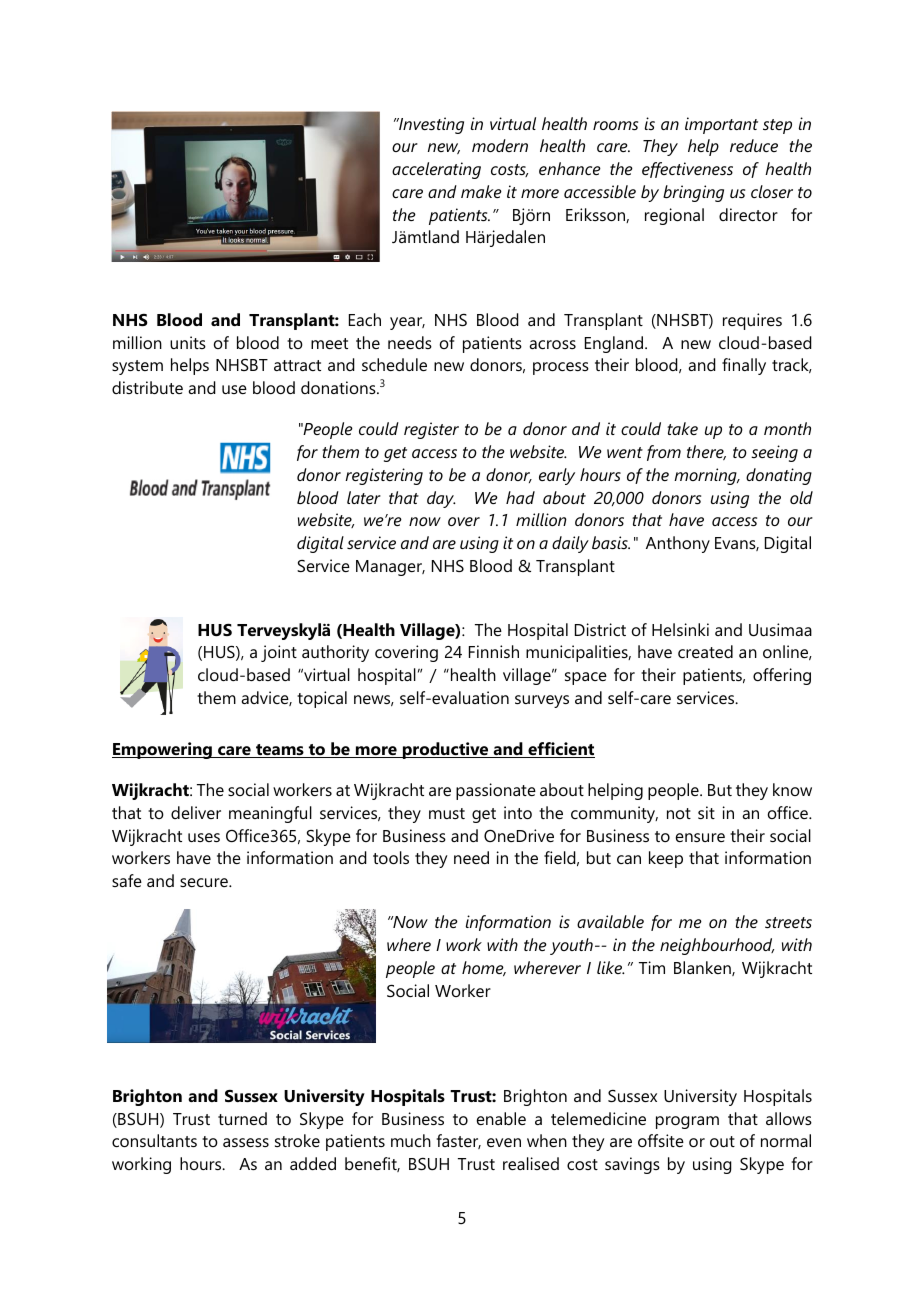 This screenshot has height=1307, width=924. What do you see at coordinates (147, 387) in the screenshot?
I see `distribute` at bounding box center [147, 387].
